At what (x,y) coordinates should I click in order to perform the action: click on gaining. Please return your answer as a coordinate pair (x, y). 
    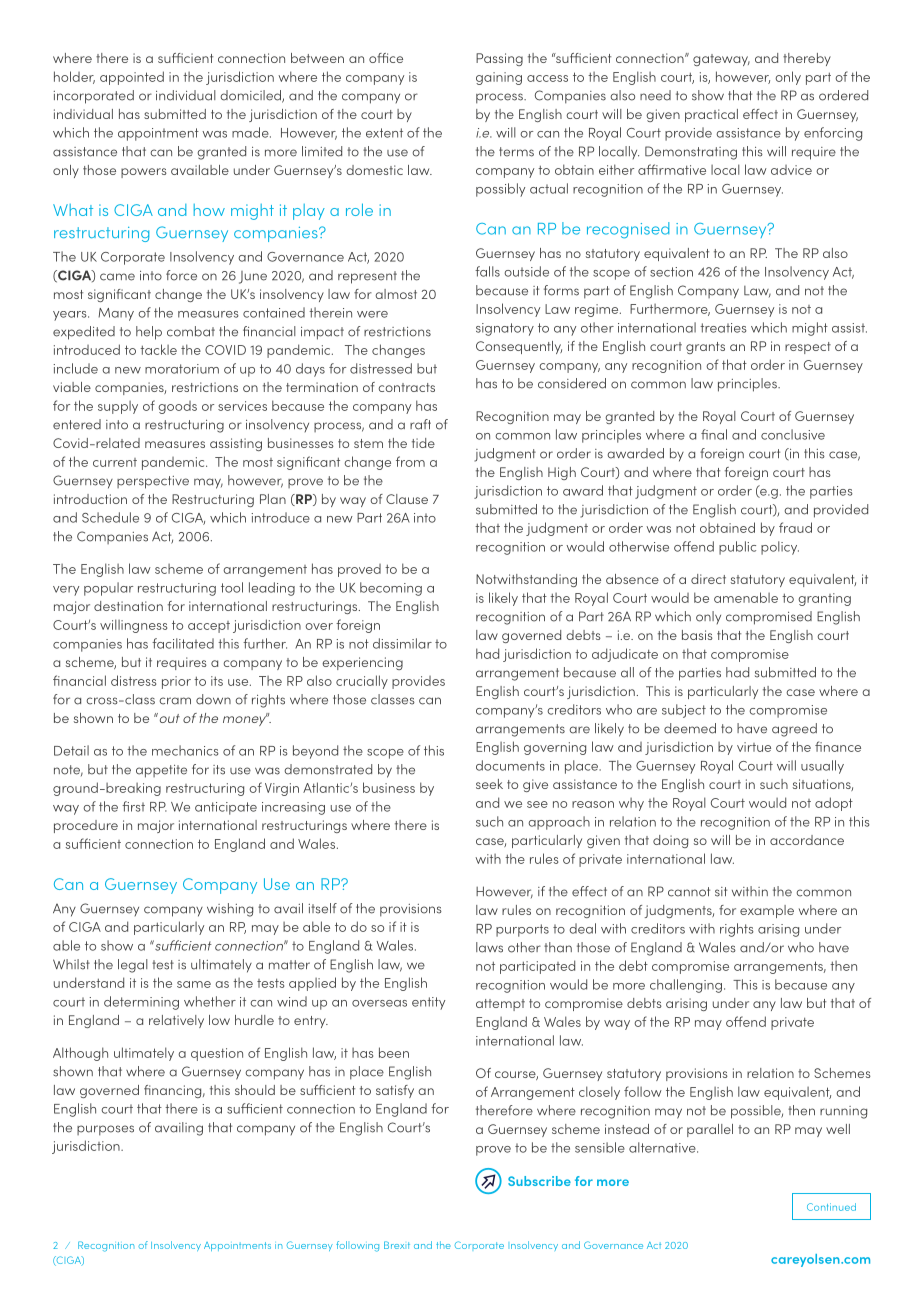
    Looking at the image, I should click on (499, 78).
